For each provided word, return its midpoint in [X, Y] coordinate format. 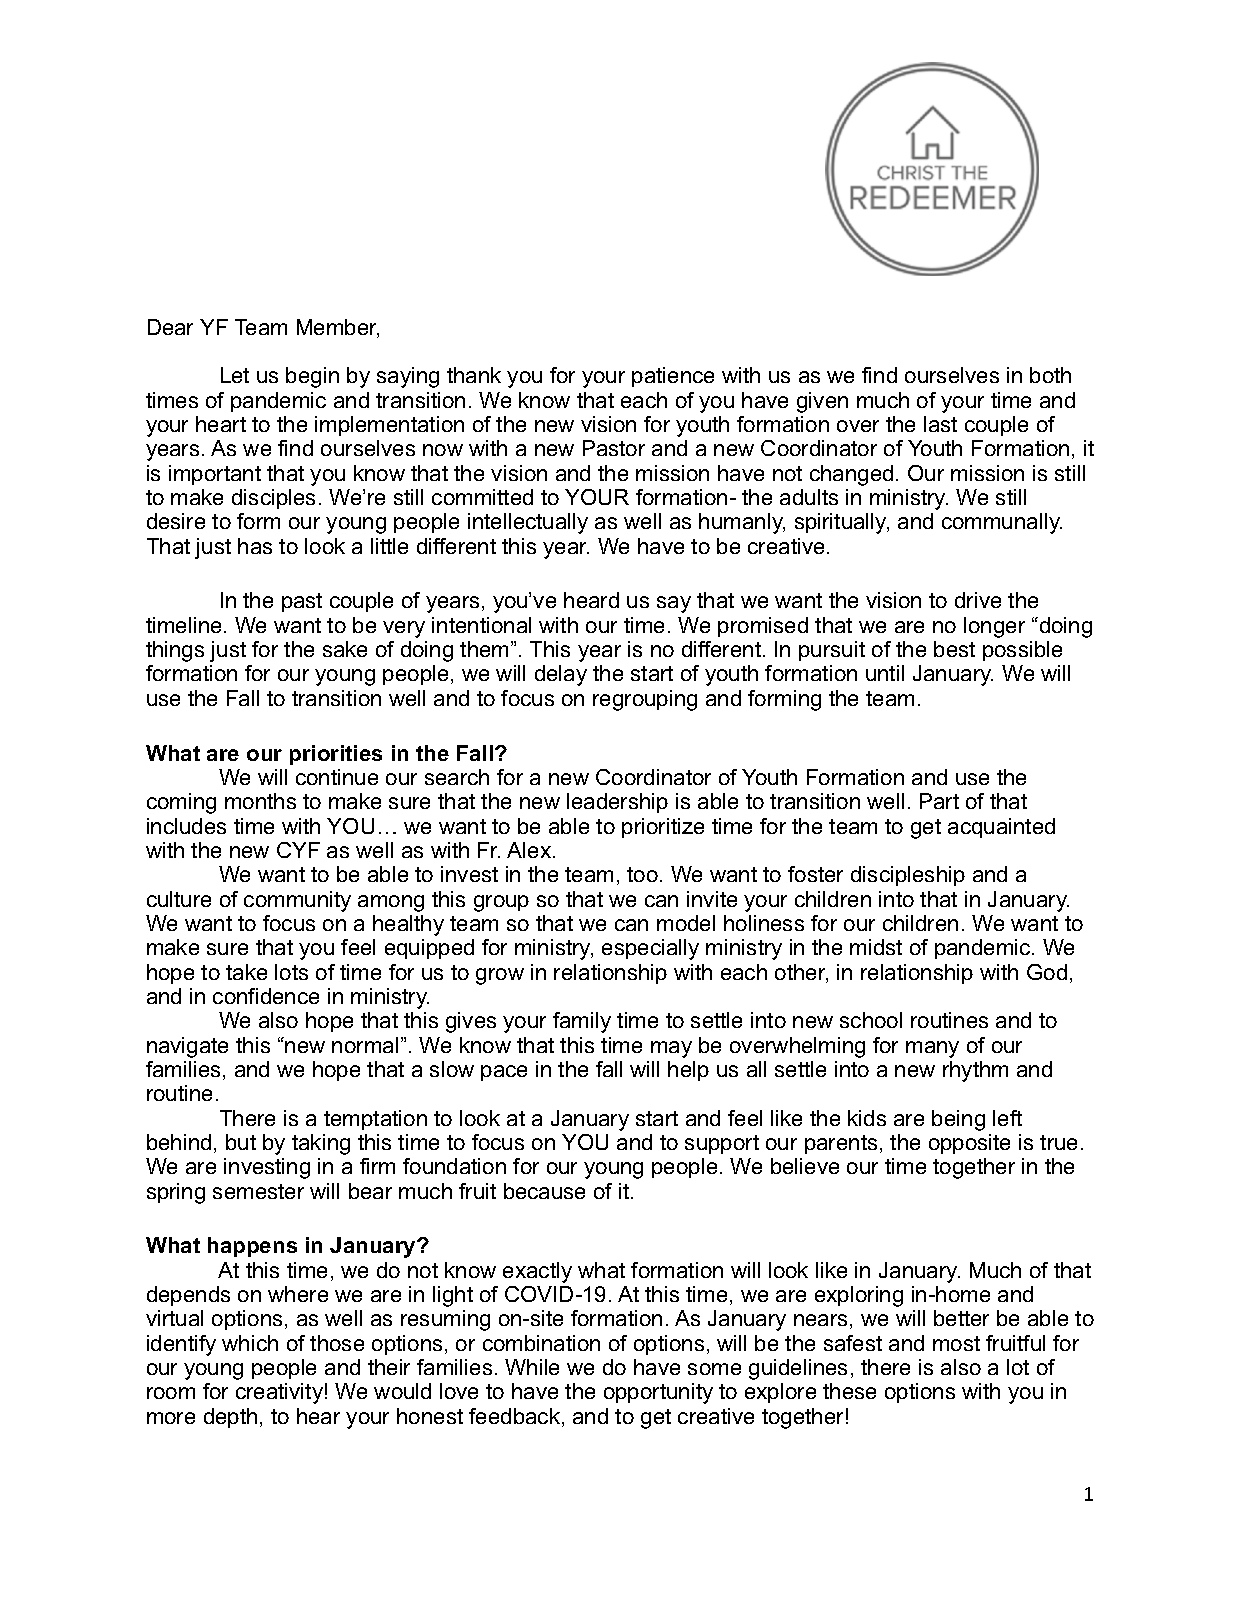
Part [939, 801]
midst [876, 947]
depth [230, 1418]
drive [978, 600]
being [958, 1120]
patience [673, 377]
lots [291, 972]
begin [312, 377]
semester [258, 1191]
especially [650, 949]
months [260, 801]
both [1050, 375]
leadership [617, 803]
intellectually [528, 523]
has [255, 546]
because [544, 1191]
